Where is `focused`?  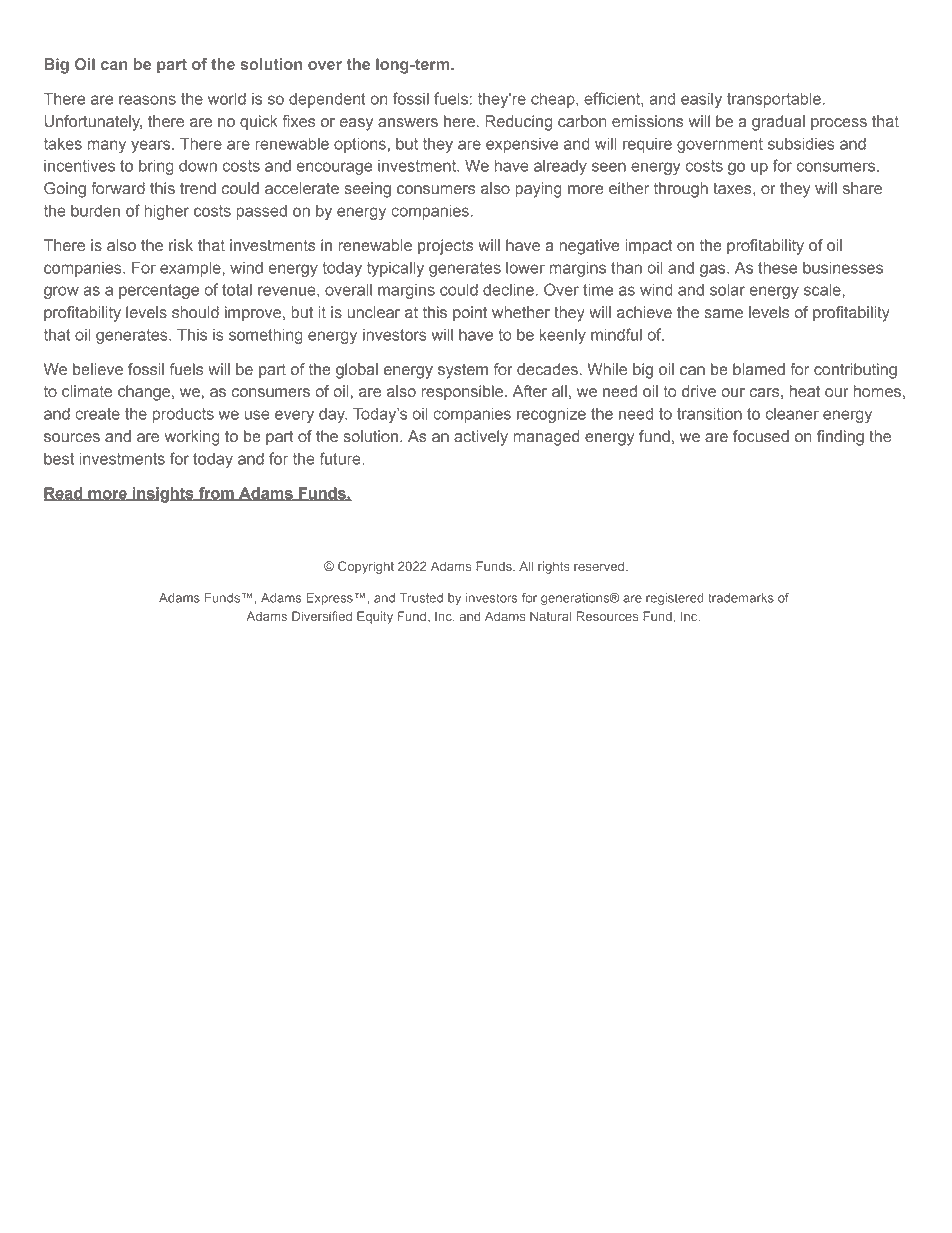
focused is located at coordinates (761, 436).
